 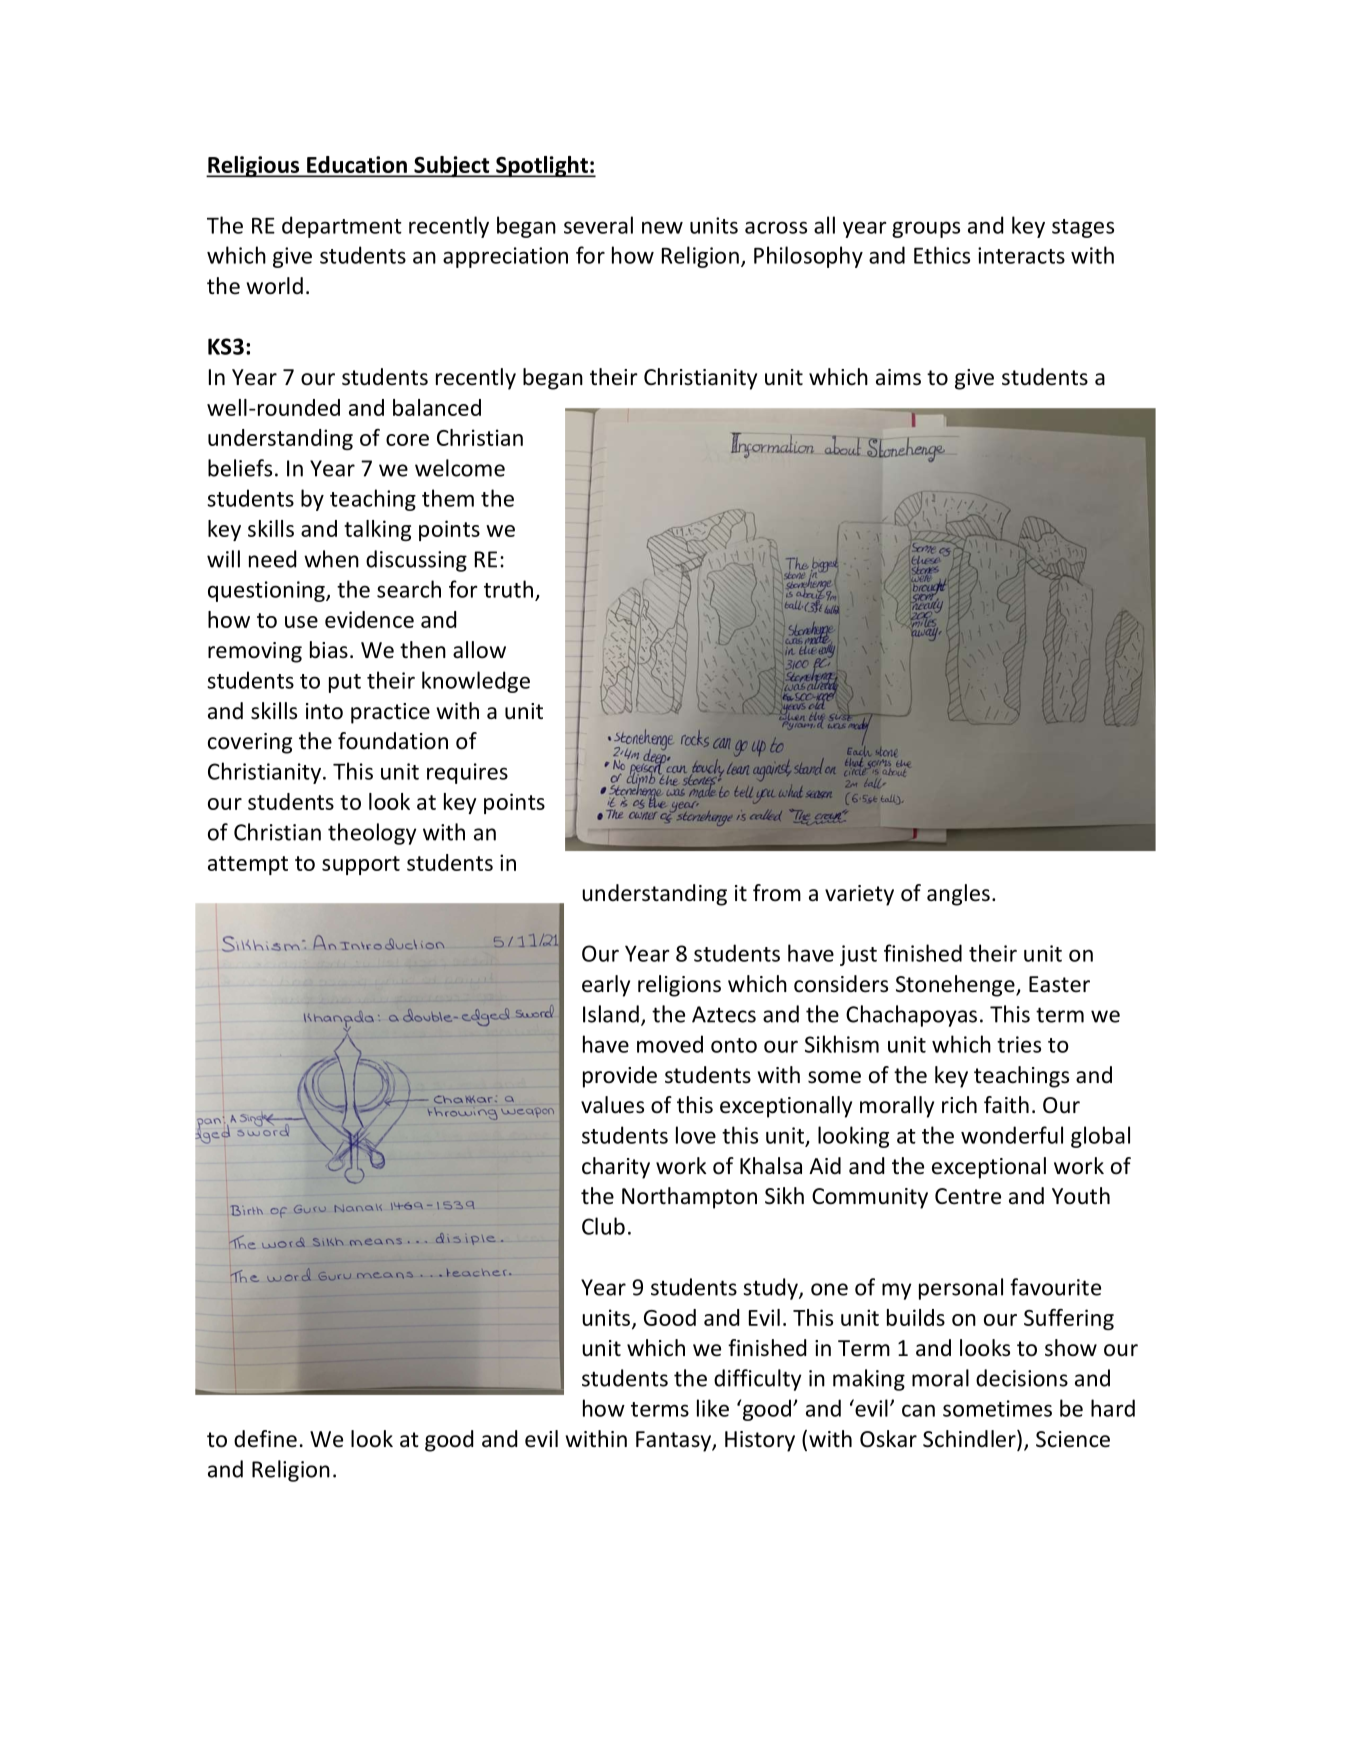 I want to click on new, so click(x=662, y=227).
